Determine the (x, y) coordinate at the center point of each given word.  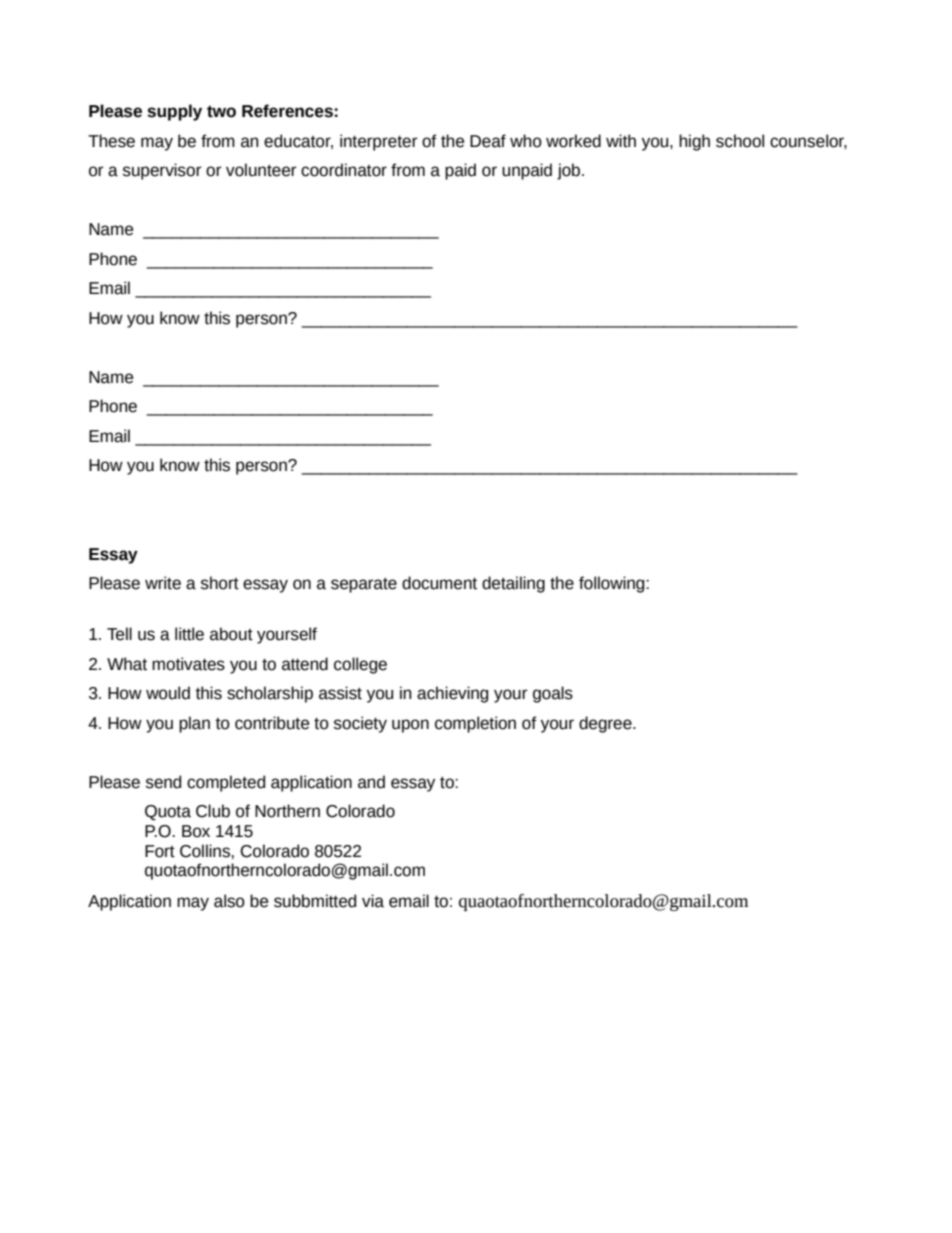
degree (606, 724)
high (694, 142)
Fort (160, 851)
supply (174, 112)
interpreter (379, 142)
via (373, 901)
